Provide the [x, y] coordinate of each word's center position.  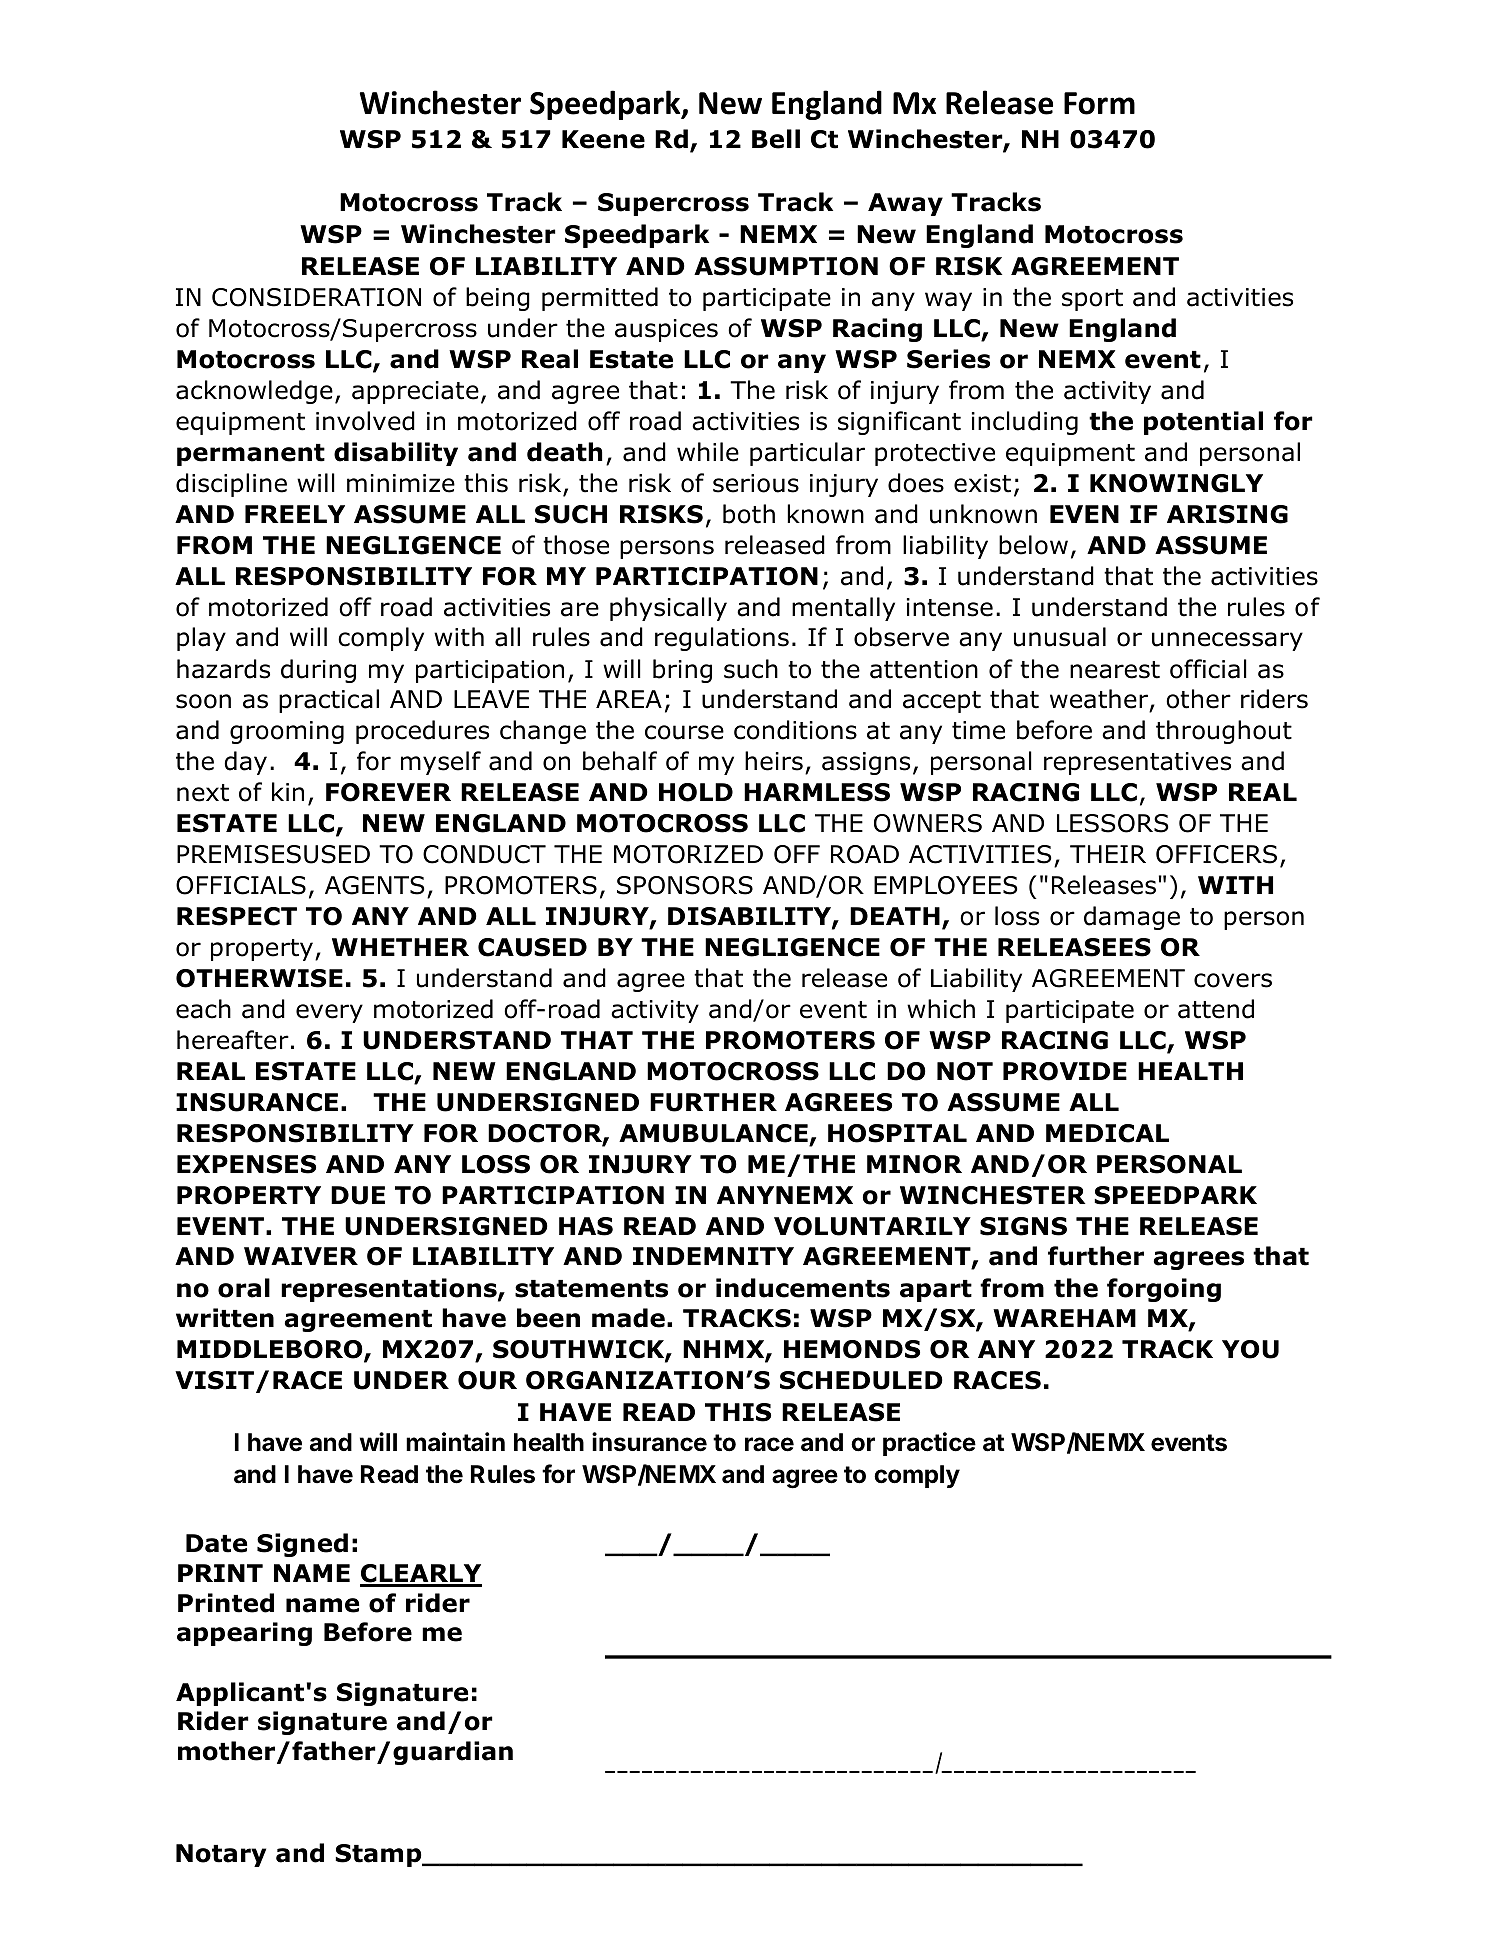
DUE [358, 1195]
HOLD [696, 792]
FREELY [295, 514]
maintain [455, 1442]
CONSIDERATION [316, 297]
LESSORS [1112, 823]
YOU [1250, 1349]
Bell [776, 139]
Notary [221, 1855]
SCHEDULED [861, 1380]
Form [1099, 103]
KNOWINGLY [1176, 483]
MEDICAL [1107, 1133]
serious [756, 483]
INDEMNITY [713, 1256]
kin [288, 791]
